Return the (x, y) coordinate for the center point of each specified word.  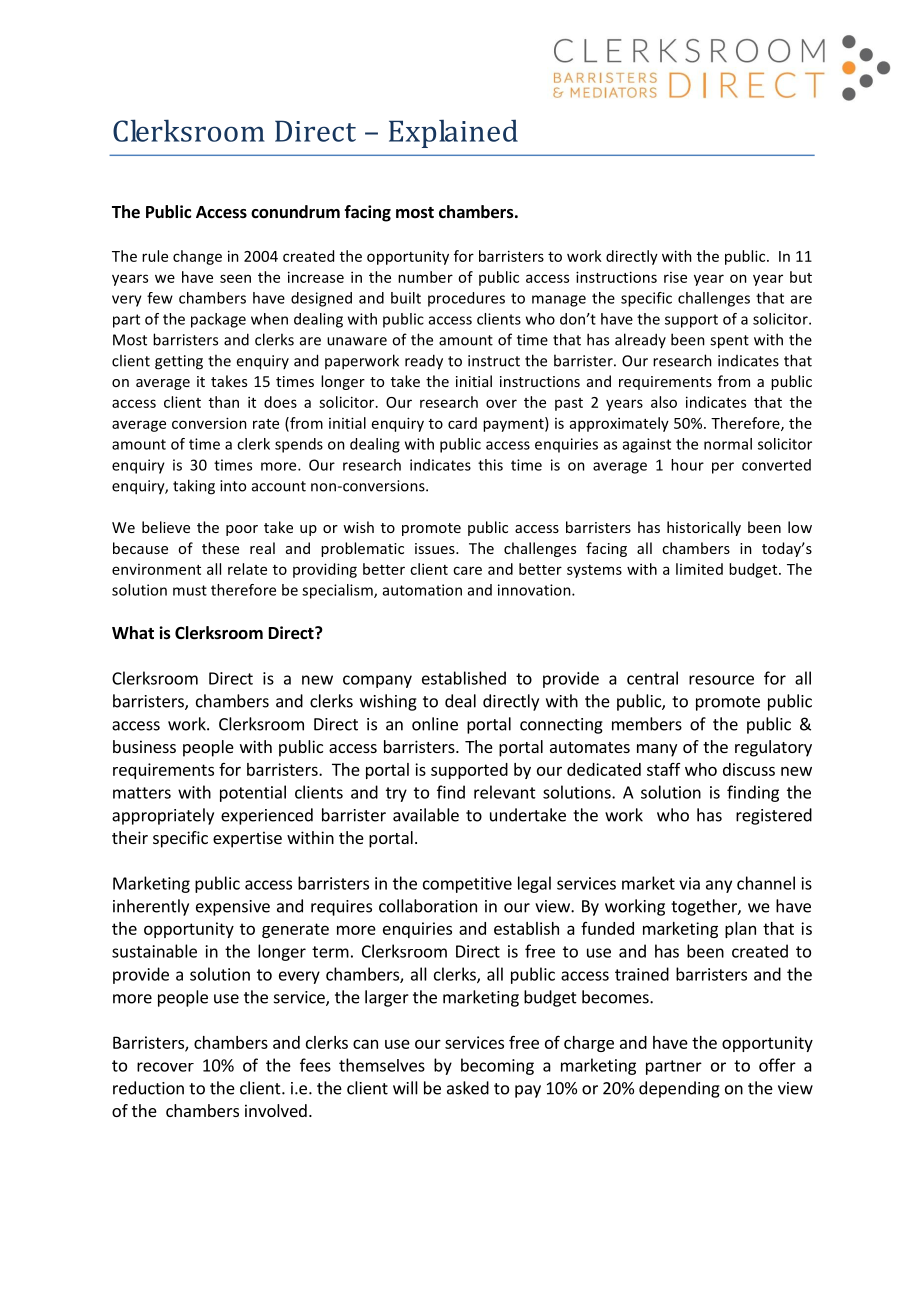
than (224, 402)
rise (675, 277)
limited (699, 569)
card (462, 423)
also (664, 402)
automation (422, 590)
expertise (247, 839)
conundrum (295, 212)
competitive (467, 885)
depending (679, 1089)
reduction (148, 1088)
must (190, 590)
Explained (453, 133)
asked (468, 1088)
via (689, 883)
